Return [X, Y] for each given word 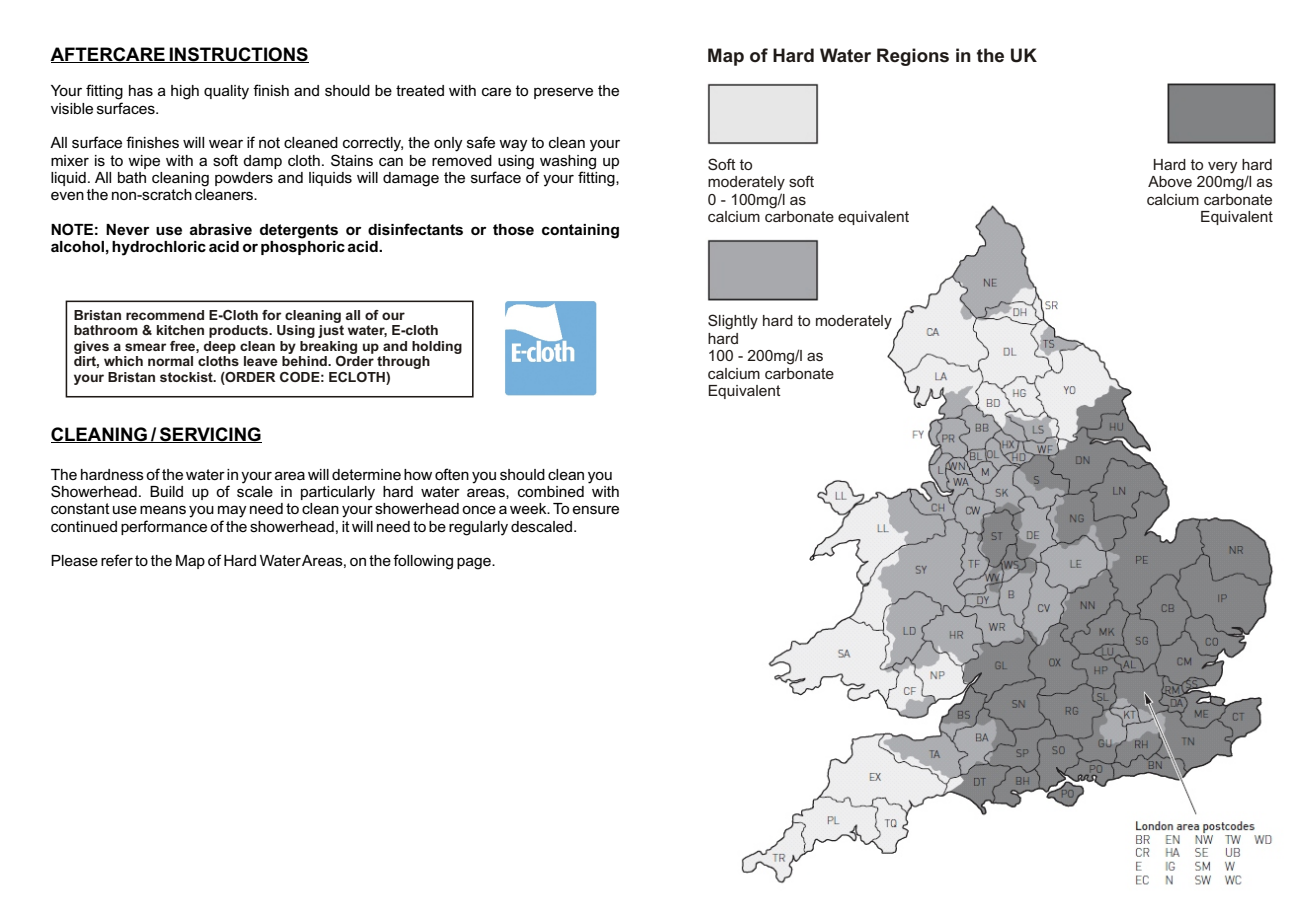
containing [580, 231]
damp [262, 162]
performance [164, 527]
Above [1170, 181]
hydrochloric [159, 248]
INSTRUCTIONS [238, 55]
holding [437, 347]
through [403, 362]
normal [170, 361]
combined [551, 491]
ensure [596, 509]
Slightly [733, 322]
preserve [563, 93]
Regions [913, 57]
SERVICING [210, 435]
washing [568, 162]
